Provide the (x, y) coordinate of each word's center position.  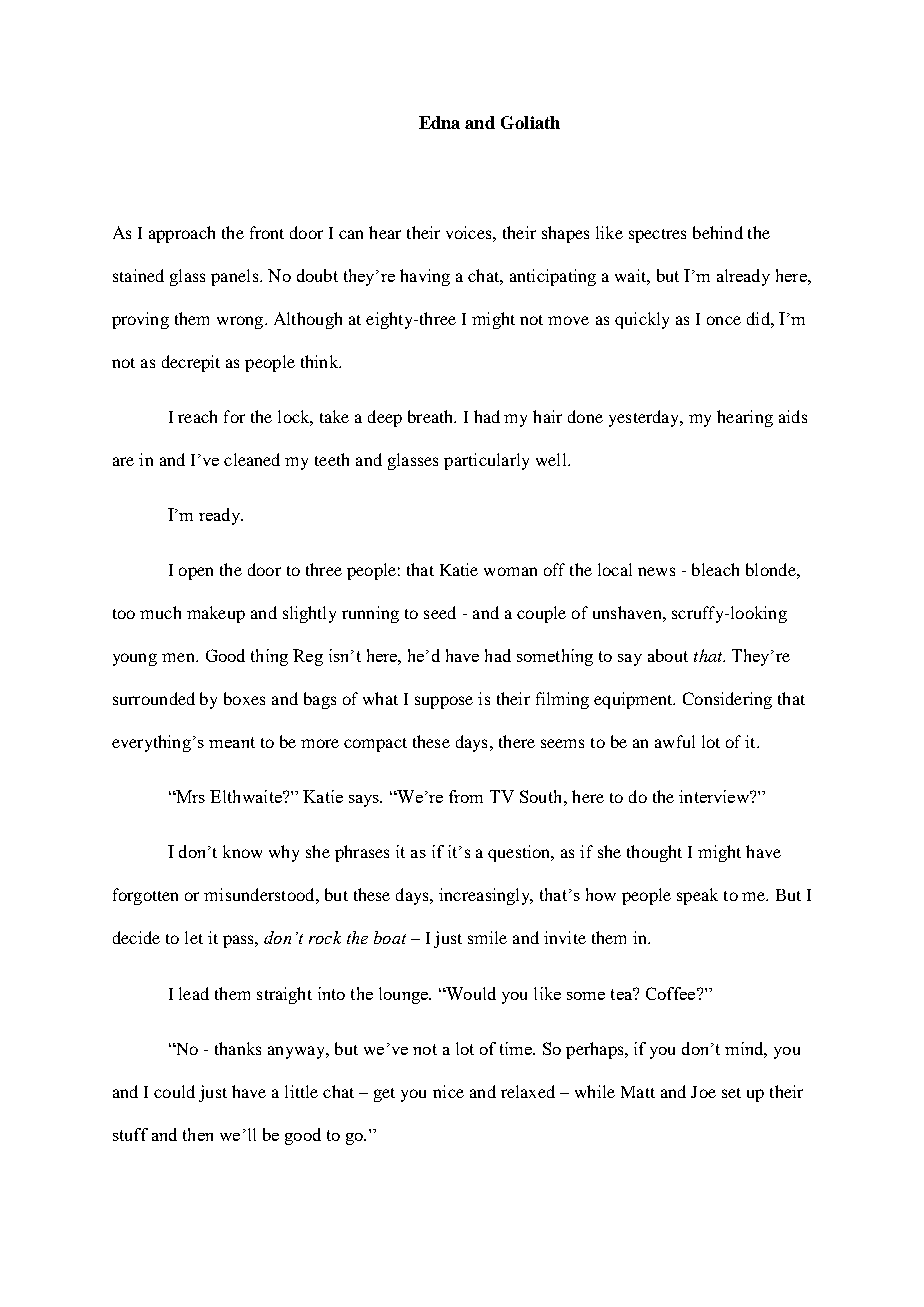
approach (182, 234)
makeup (216, 614)
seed (440, 612)
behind (718, 232)
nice (448, 1091)
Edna (439, 122)
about (668, 655)
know (242, 851)
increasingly (485, 896)
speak (697, 896)
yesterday (645, 418)
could (174, 1091)
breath (432, 416)
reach (197, 416)
